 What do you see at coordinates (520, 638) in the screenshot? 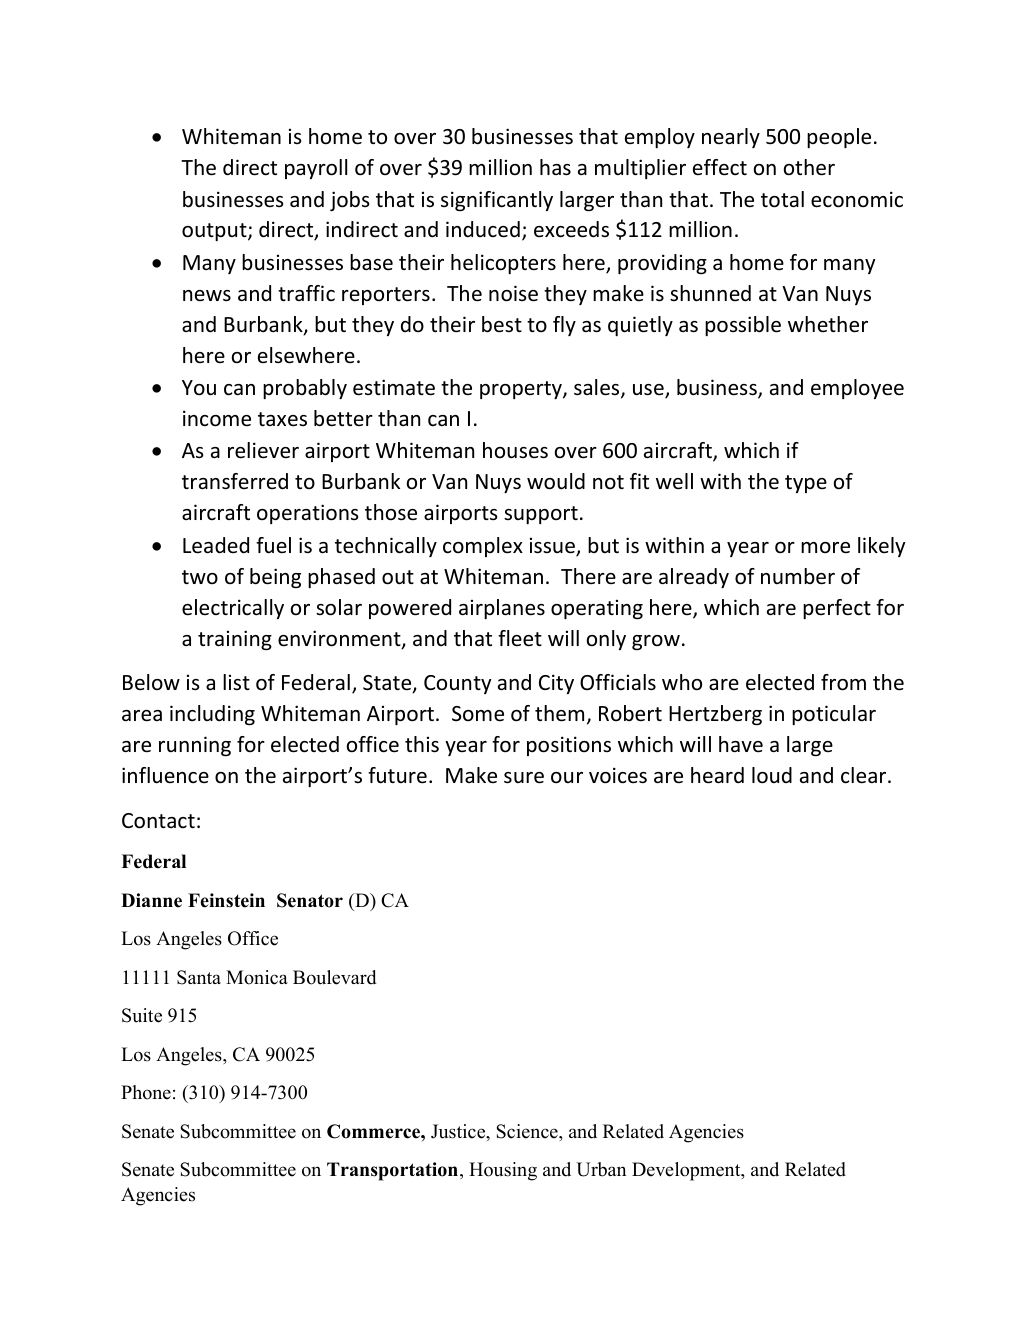
I see `fleet` at bounding box center [520, 638].
